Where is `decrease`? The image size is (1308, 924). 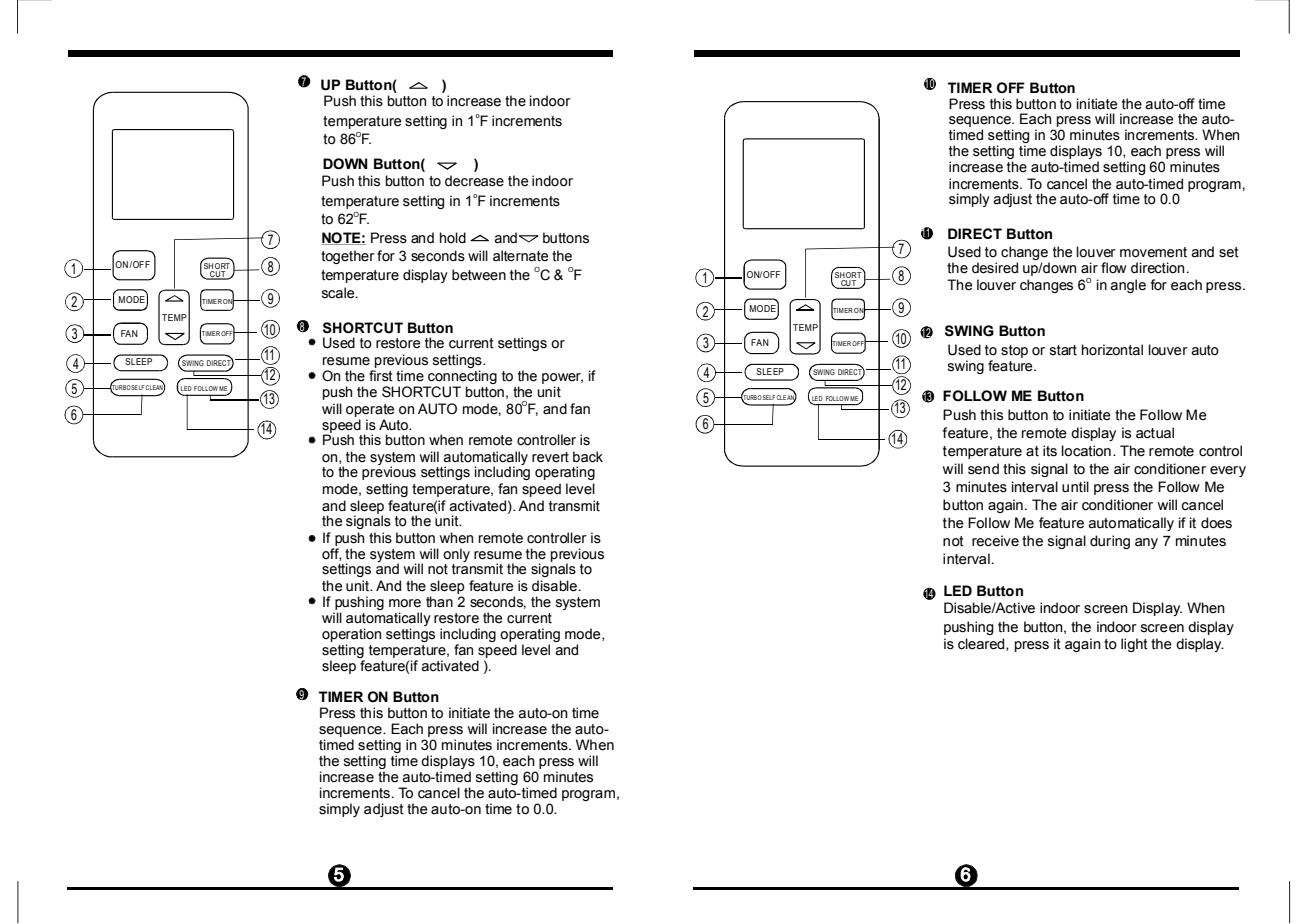
decrease is located at coordinates (474, 181).
